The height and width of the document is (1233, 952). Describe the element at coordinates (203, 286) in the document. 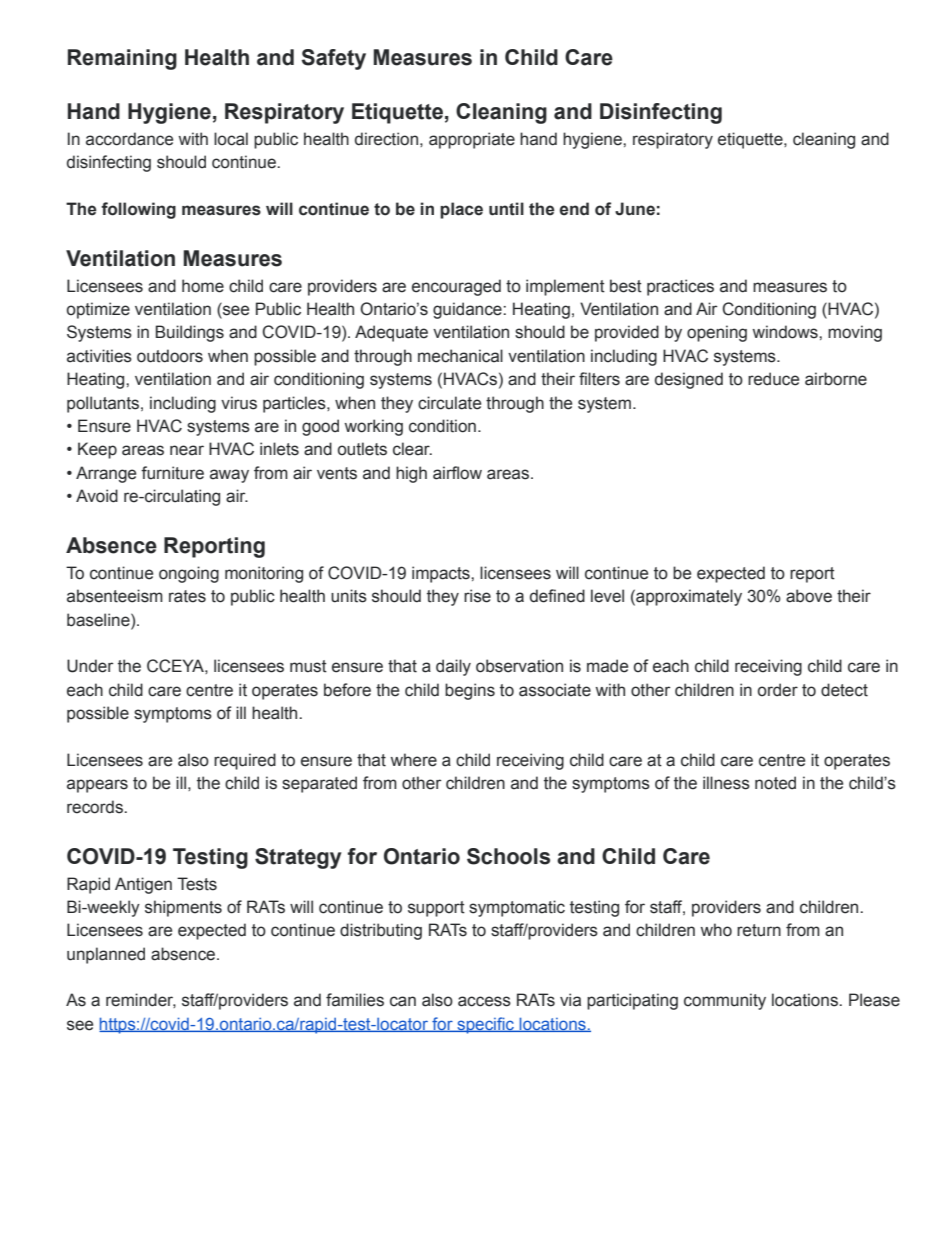

I see `home` at that location.
